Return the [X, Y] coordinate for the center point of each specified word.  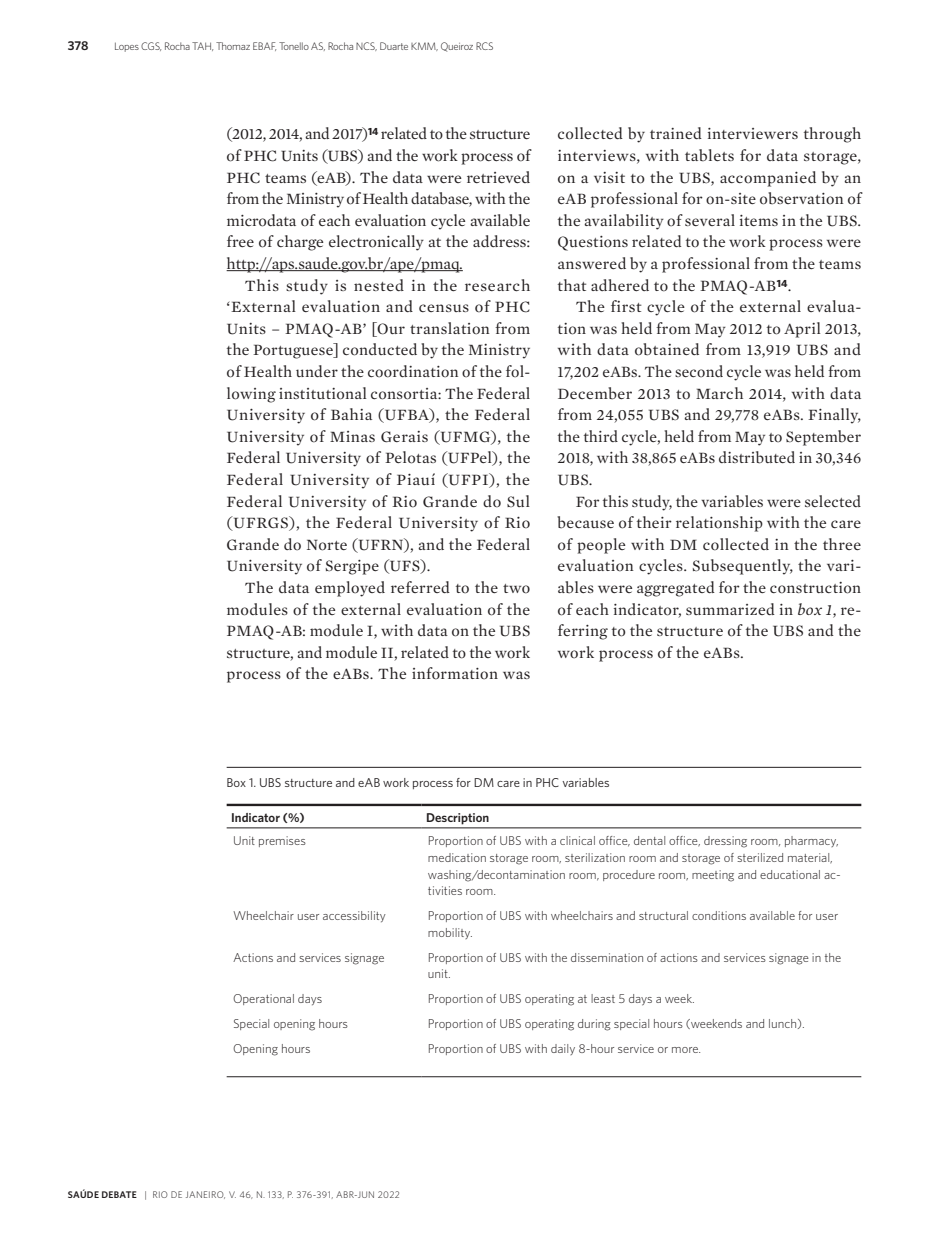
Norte [327, 545]
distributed [757, 457]
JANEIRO [205, 1195]
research [497, 285]
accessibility [354, 916]
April [802, 330]
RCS [484, 46]
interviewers [753, 133]
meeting [713, 876]
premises [282, 841]
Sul [518, 501]
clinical [577, 840]
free [240, 241]
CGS [151, 46]
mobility [450, 933]
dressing [725, 842]
